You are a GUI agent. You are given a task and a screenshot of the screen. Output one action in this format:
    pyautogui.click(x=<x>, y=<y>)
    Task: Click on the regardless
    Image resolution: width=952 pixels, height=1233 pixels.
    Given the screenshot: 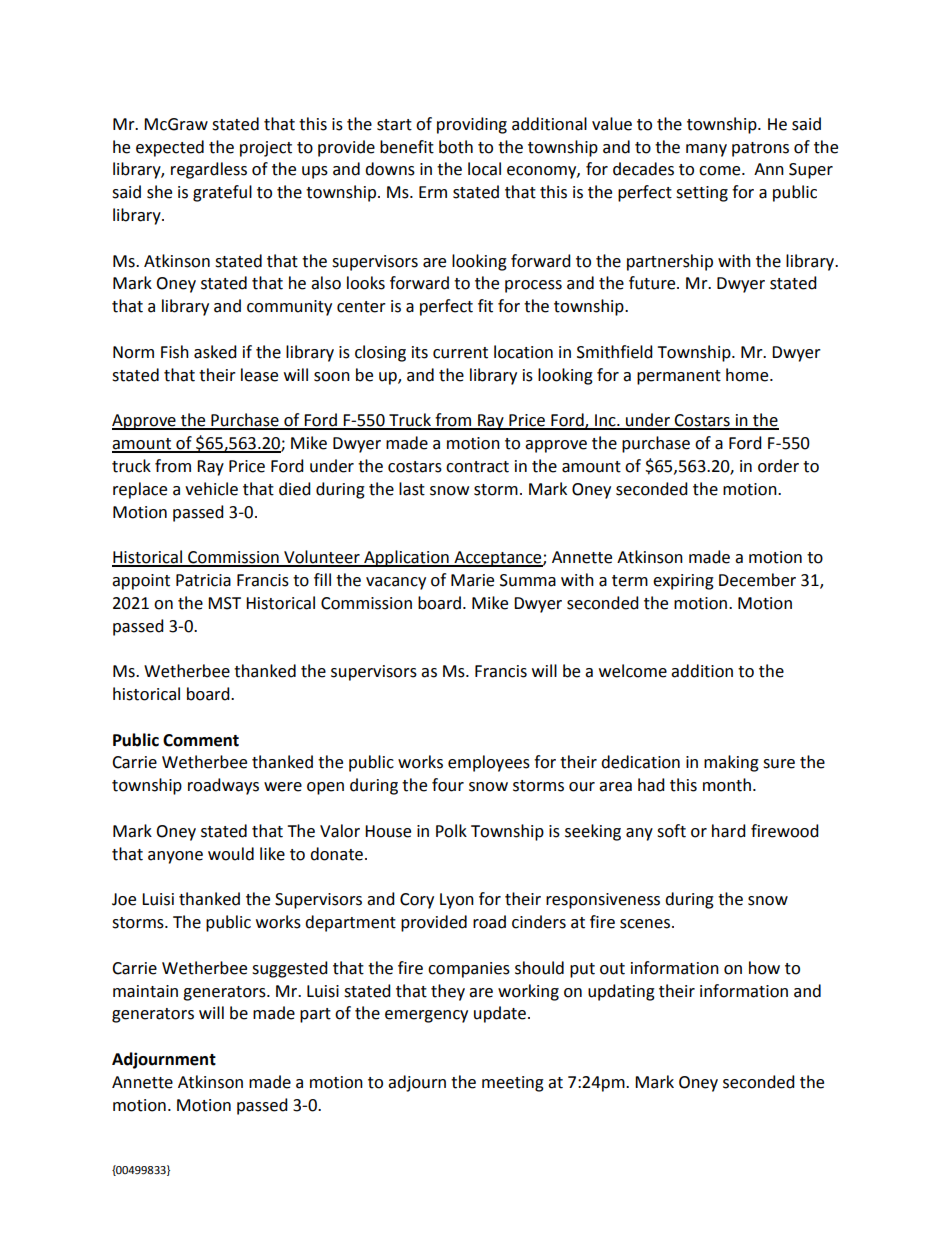 What is the action you would take?
    pyautogui.click(x=209, y=170)
